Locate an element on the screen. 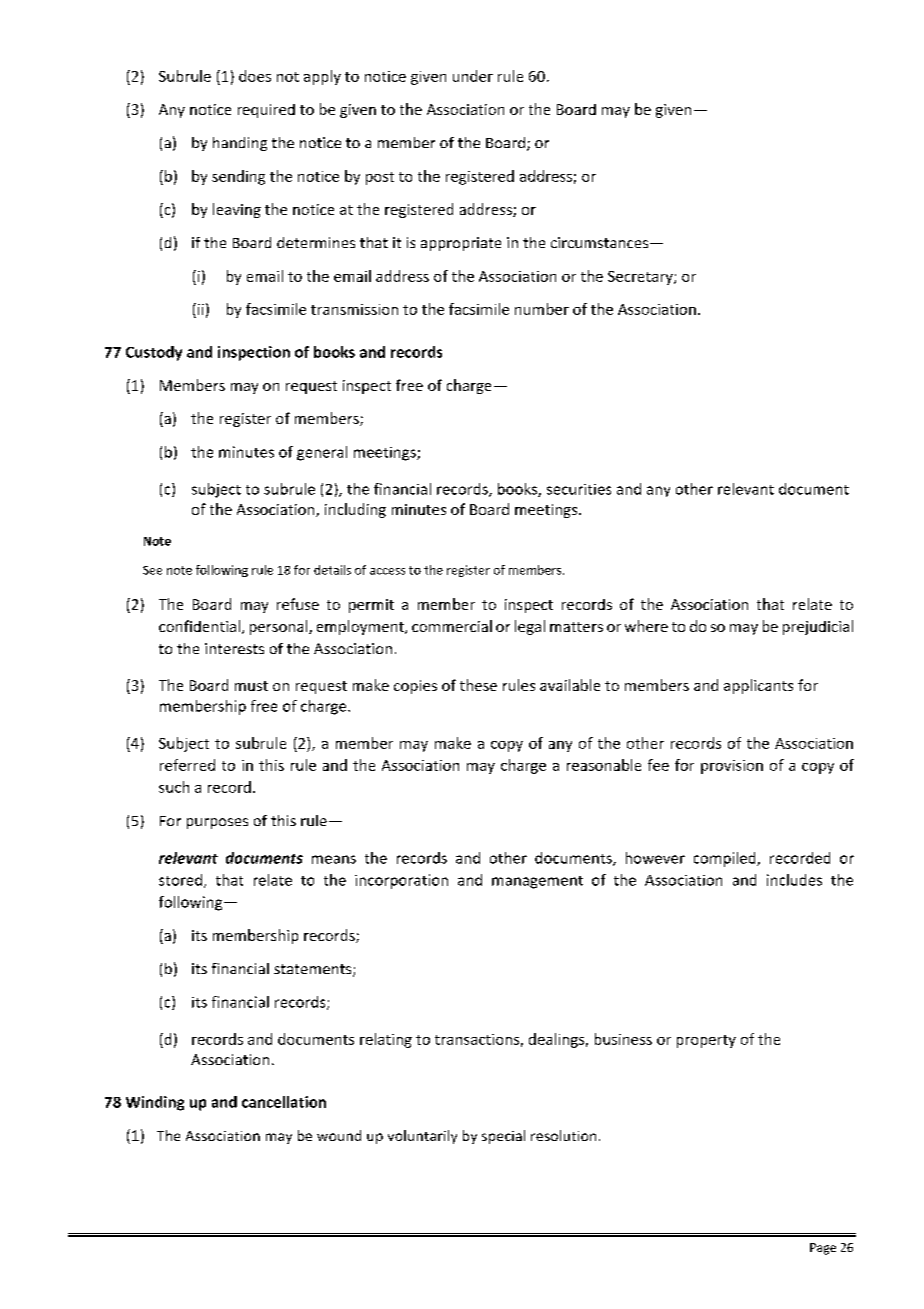 The width and height of the screenshot is (924, 1309). required is located at coordinates (266, 111).
